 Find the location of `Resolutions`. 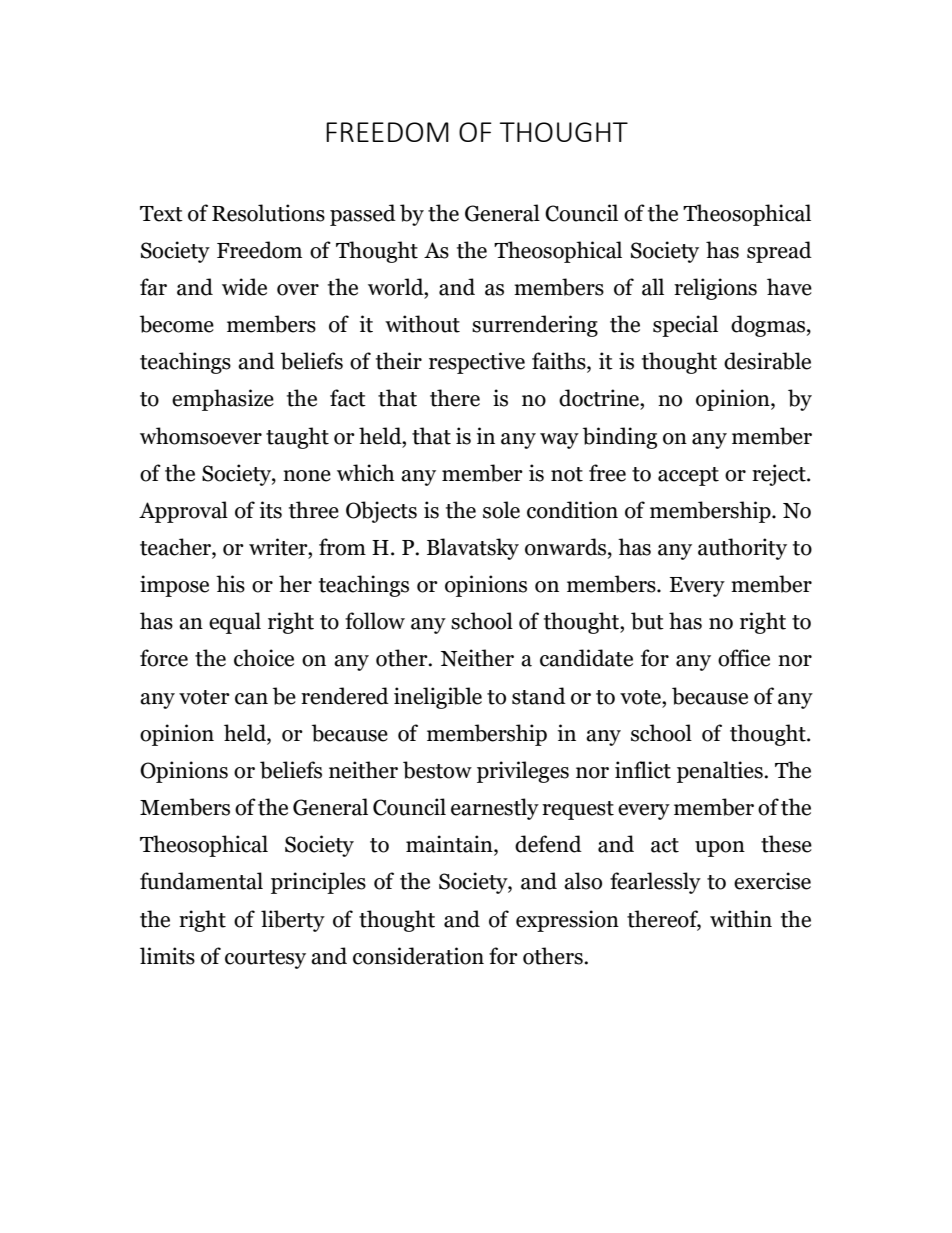

Resolutions is located at coordinates (268, 213).
